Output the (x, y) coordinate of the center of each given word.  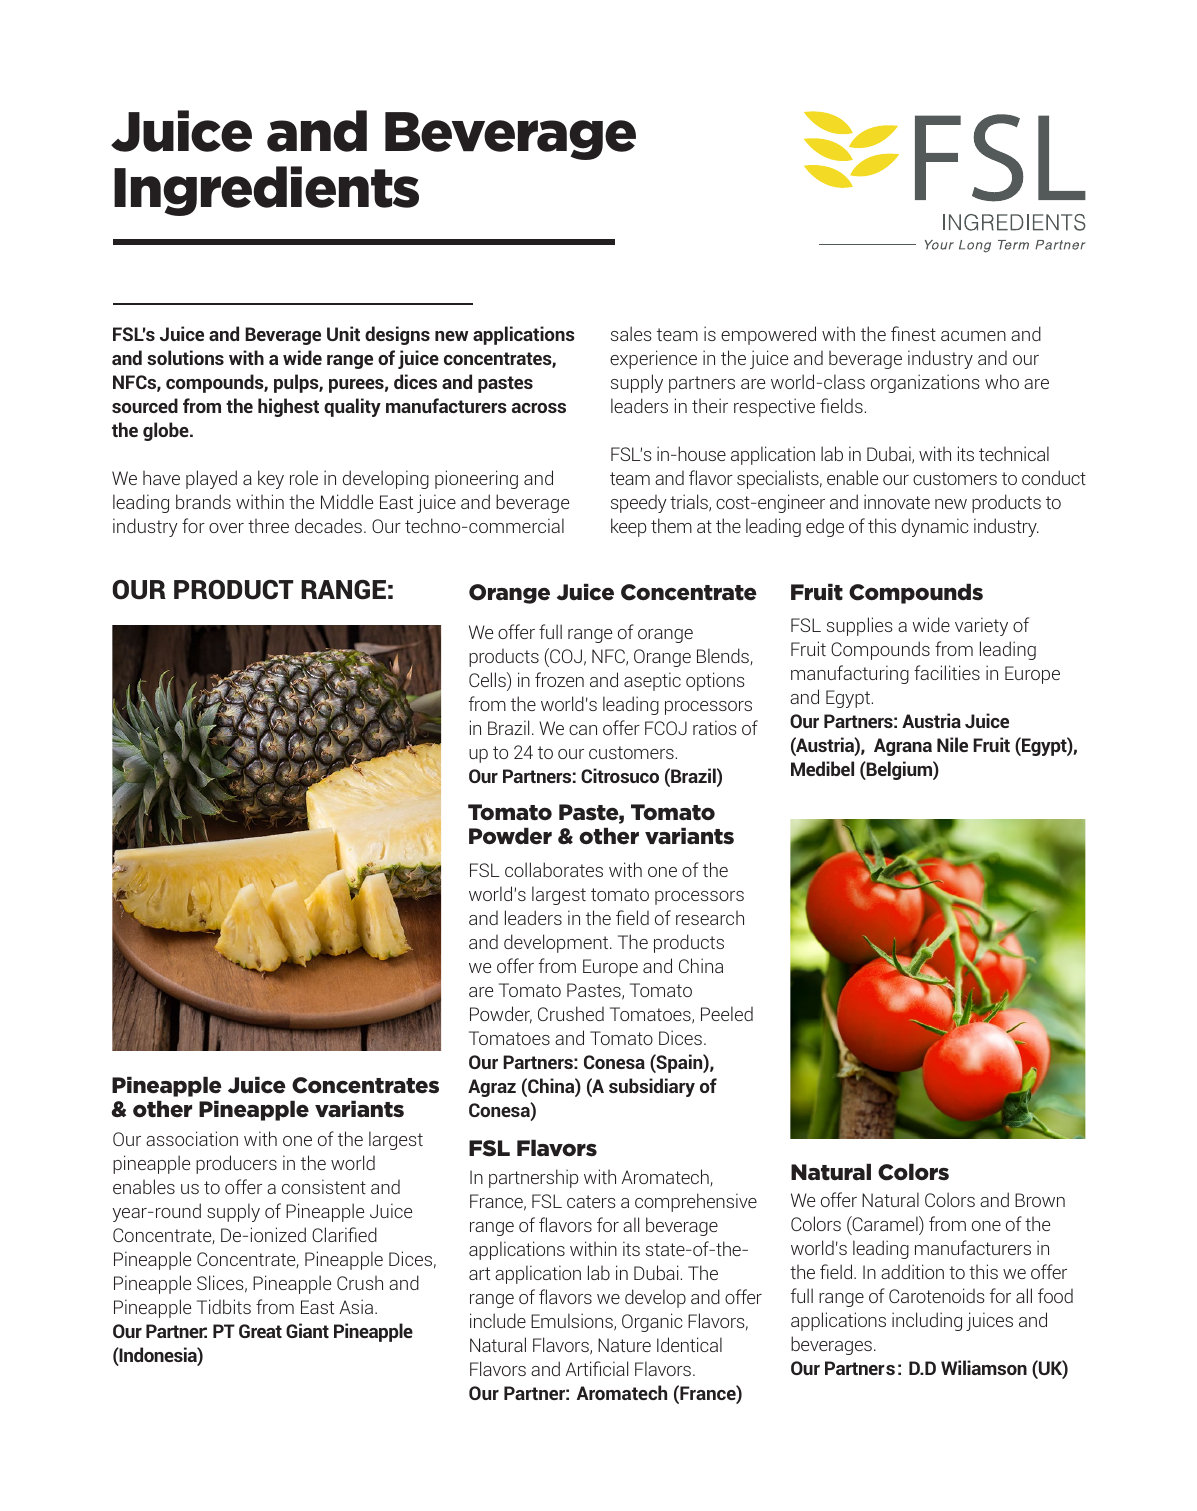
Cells (488, 681)
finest (913, 333)
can (583, 730)
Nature (624, 1345)
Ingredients (266, 191)
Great (260, 1331)
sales (631, 333)
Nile (952, 744)
